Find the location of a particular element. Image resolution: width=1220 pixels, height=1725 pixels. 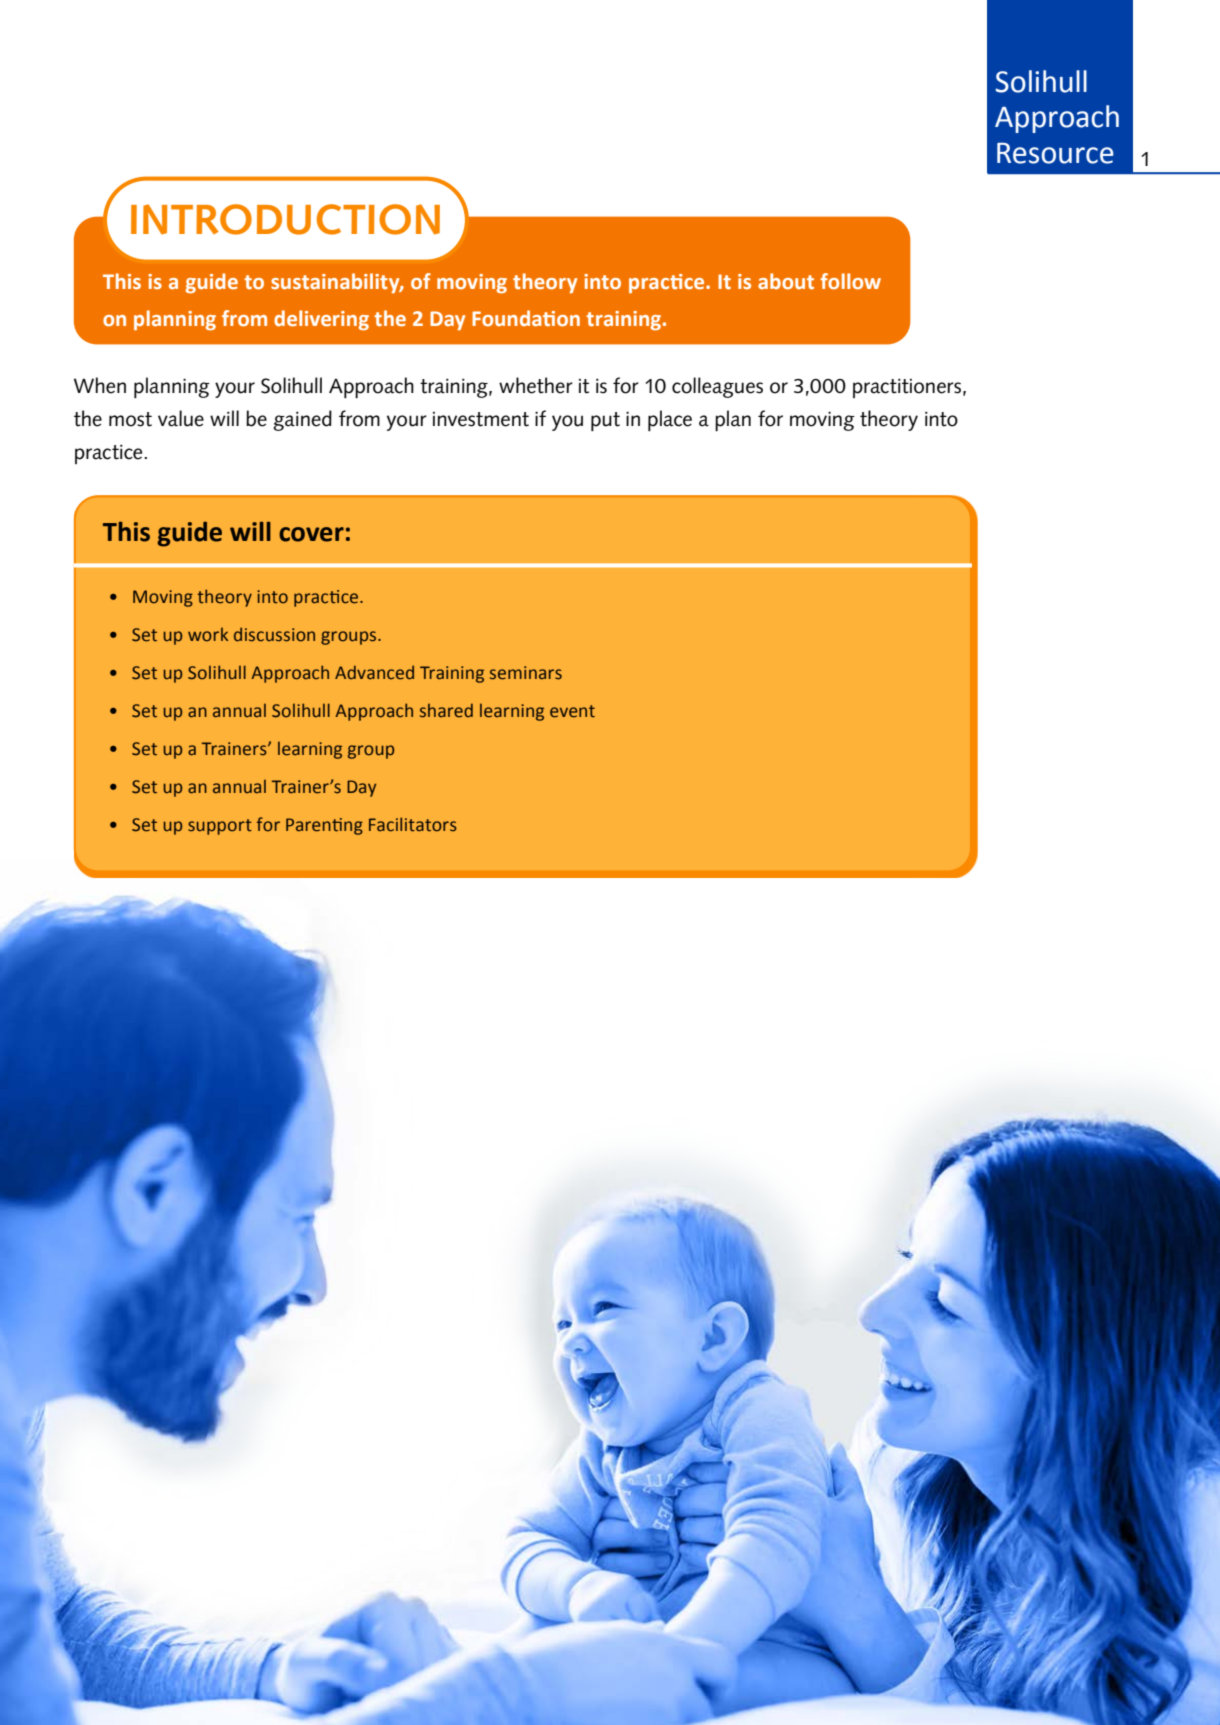

Resource is located at coordinates (1055, 153).
